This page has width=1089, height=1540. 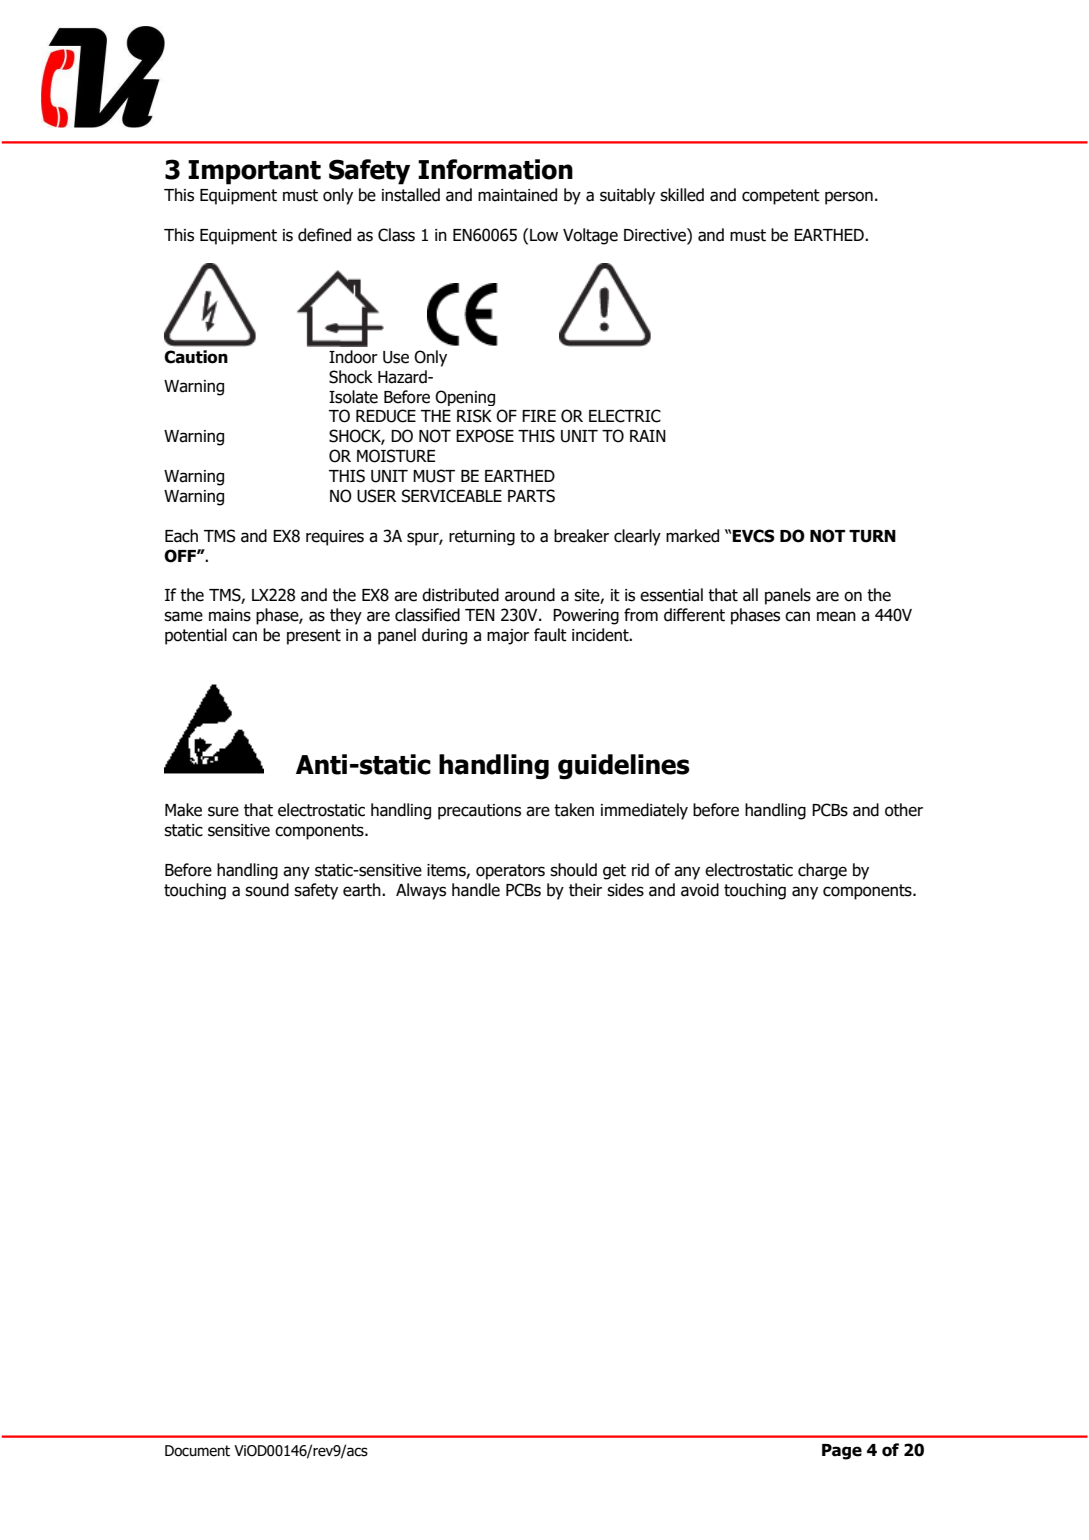 What do you see at coordinates (574, 810) in the page?
I see `taken` at bounding box center [574, 810].
